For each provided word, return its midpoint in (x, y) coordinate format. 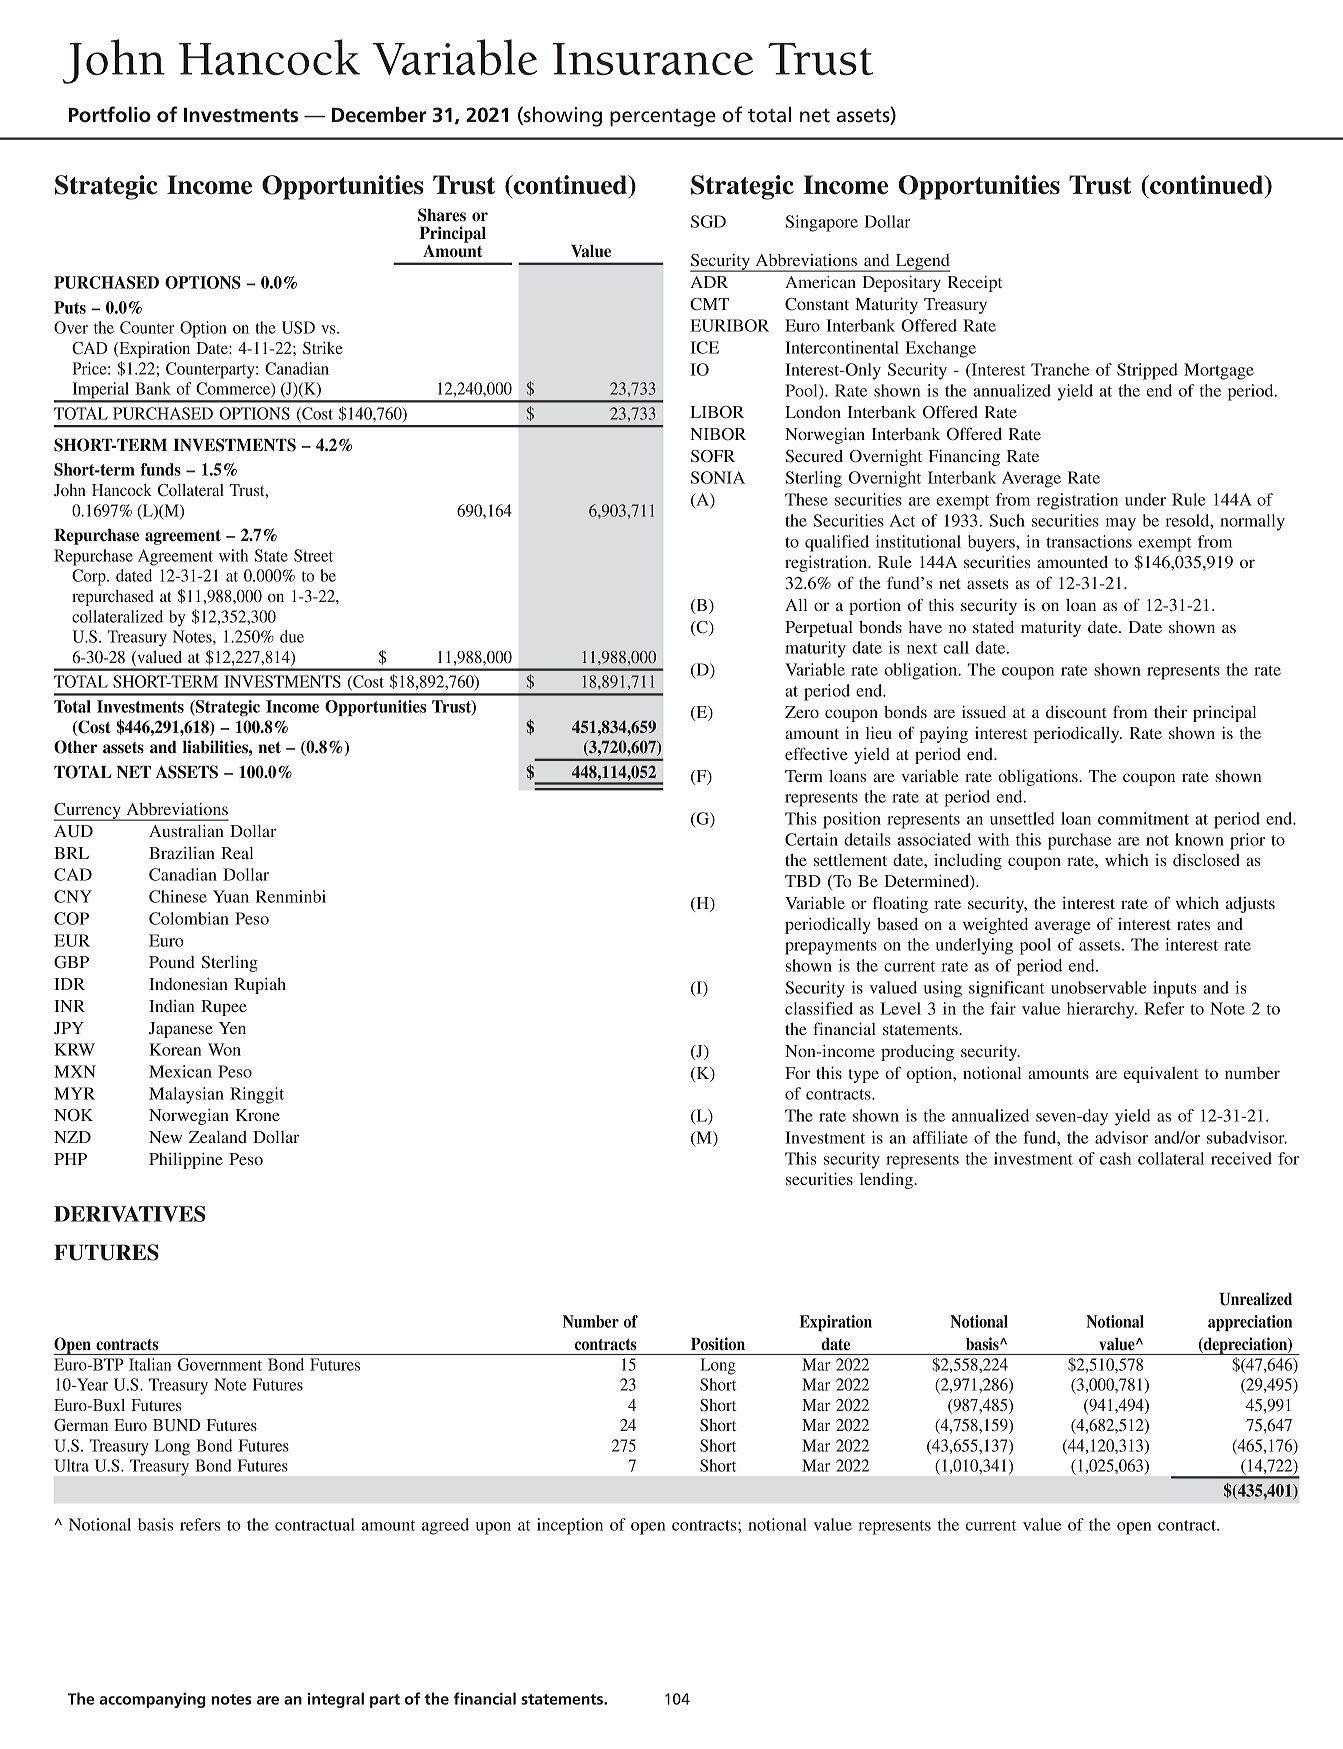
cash (1115, 1158)
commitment (1143, 818)
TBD (803, 881)
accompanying (152, 1700)
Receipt (975, 283)
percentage (663, 118)
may (1121, 524)
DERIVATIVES (130, 1214)
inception (570, 1526)
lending (887, 1180)
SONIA (718, 477)
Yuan (231, 896)
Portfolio (110, 114)
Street (313, 555)
